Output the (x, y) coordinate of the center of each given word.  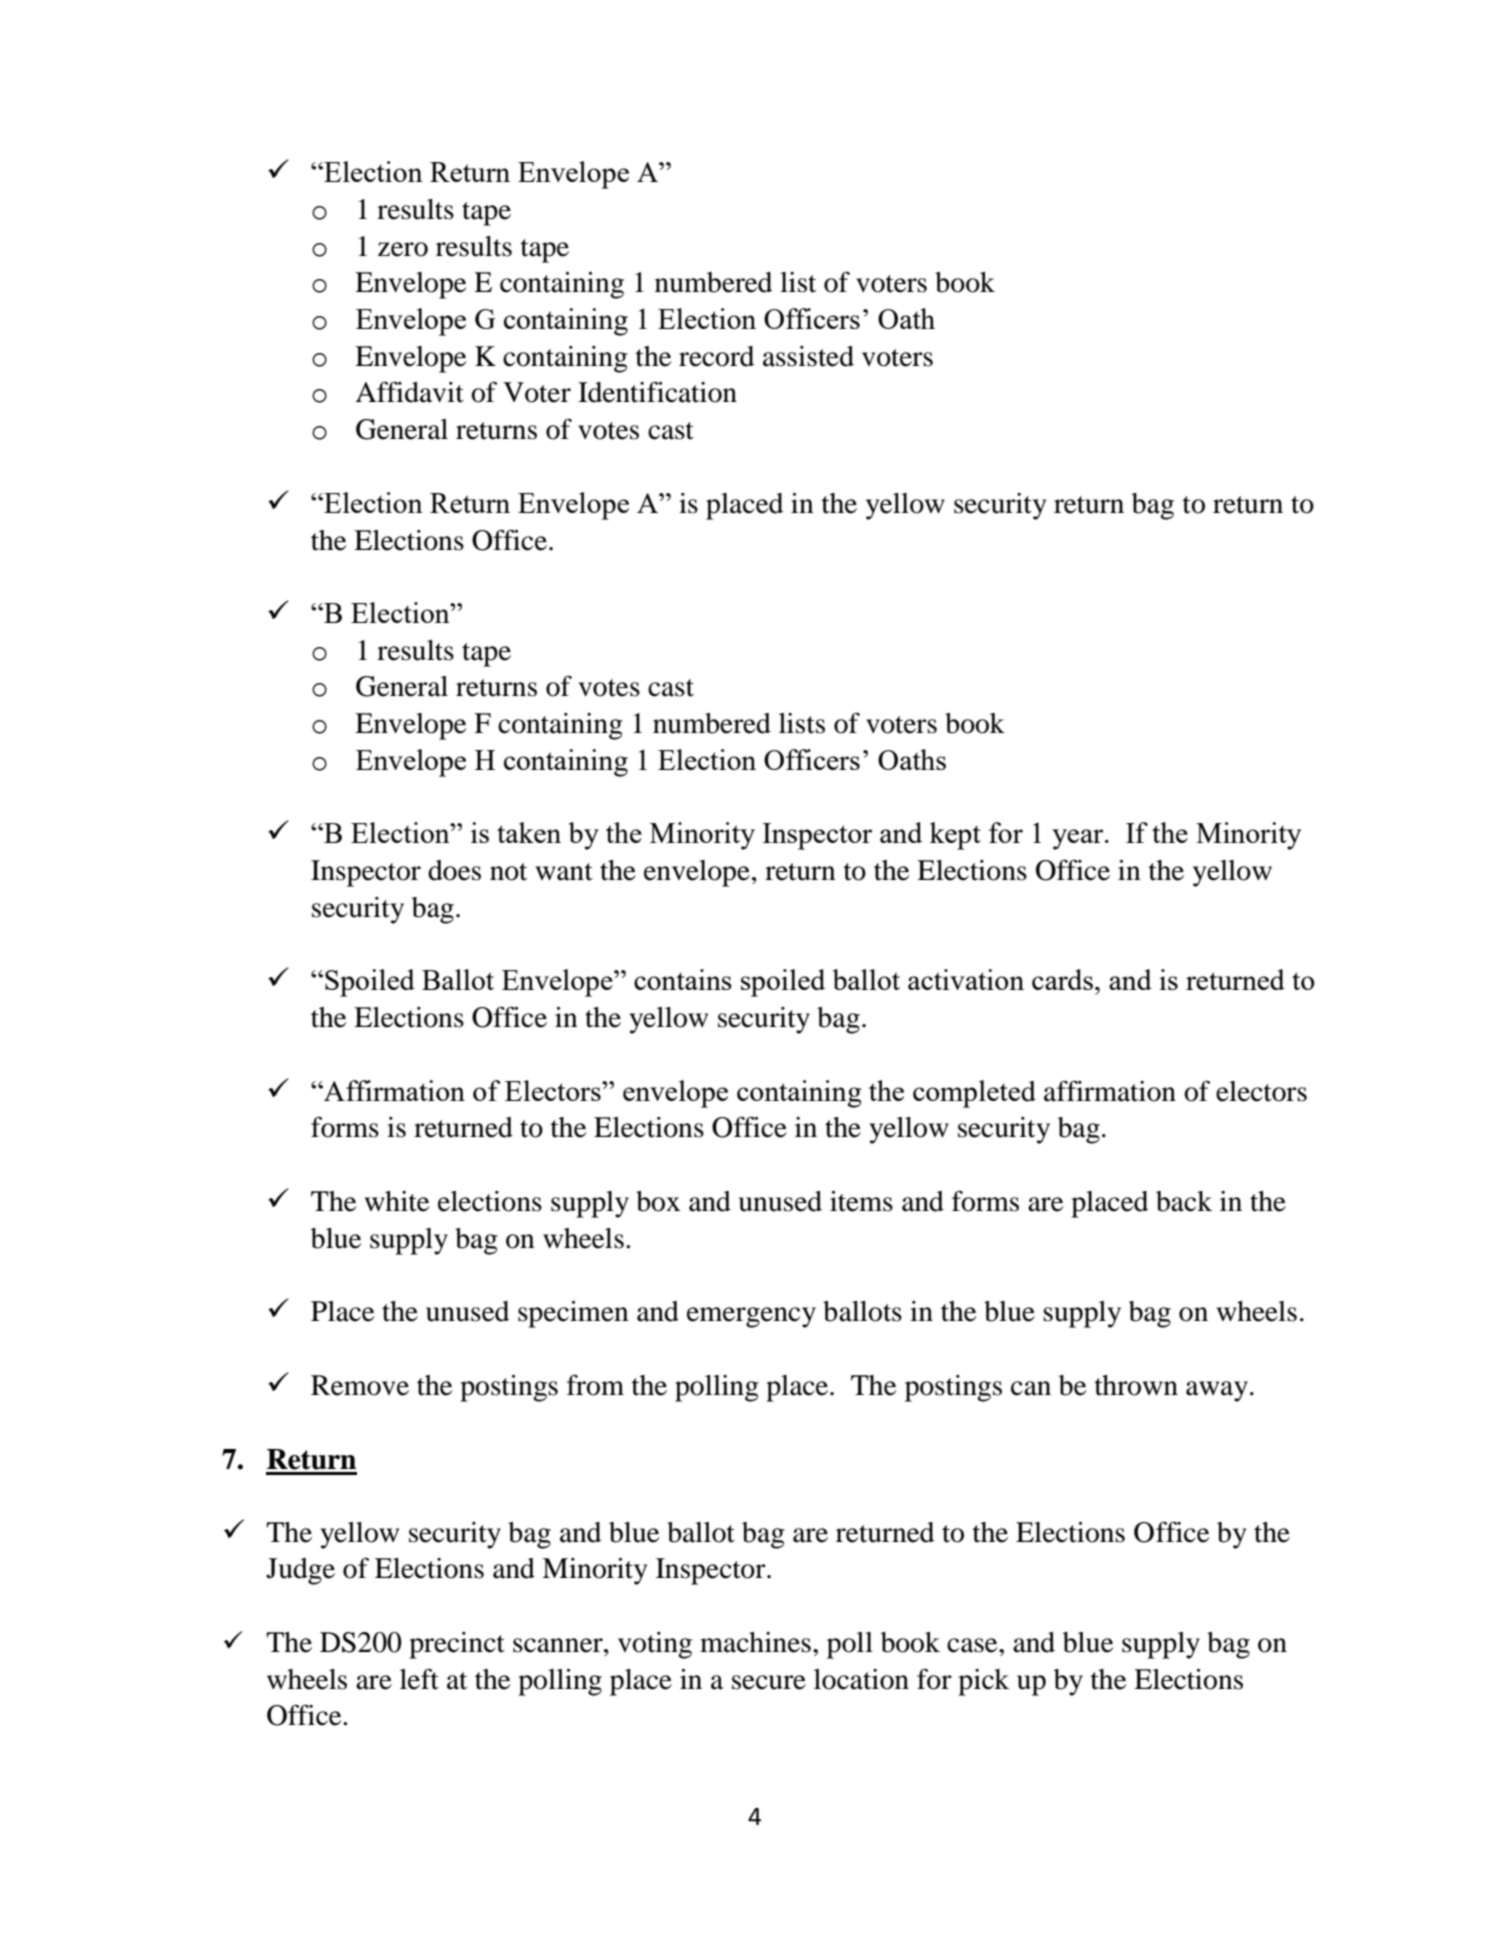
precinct (457, 1645)
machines (755, 1642)
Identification (657, 392)
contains (683, 979)
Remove (360, 1385)
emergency (751, 1317)
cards (1062, 979)
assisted (808, 356)
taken (529, 832)
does (454, 870)
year (1079, 839)
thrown (1136, 1385)
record (716, 356)
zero (403, 249)
